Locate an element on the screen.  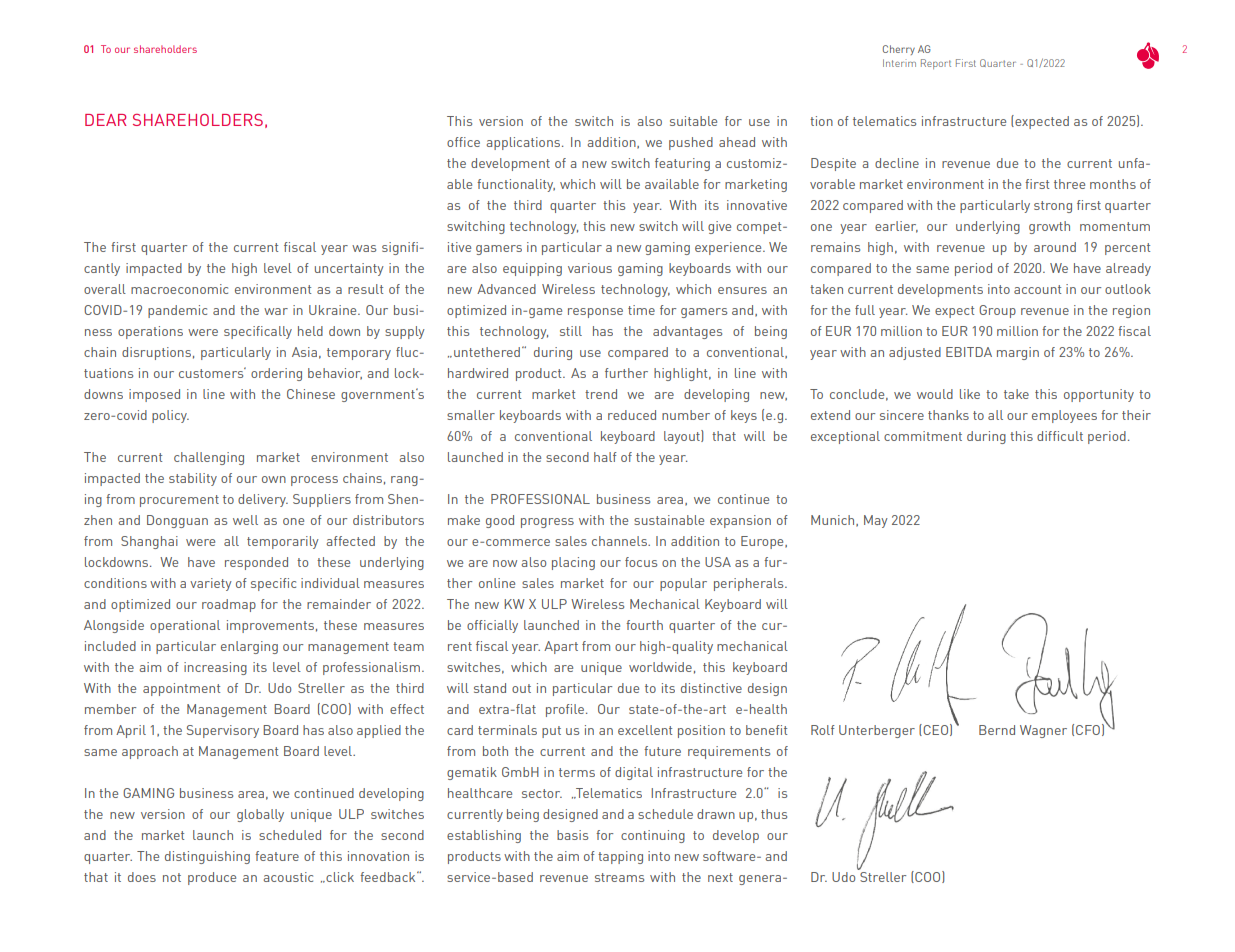
Report is located at coordinates (936, 64).
